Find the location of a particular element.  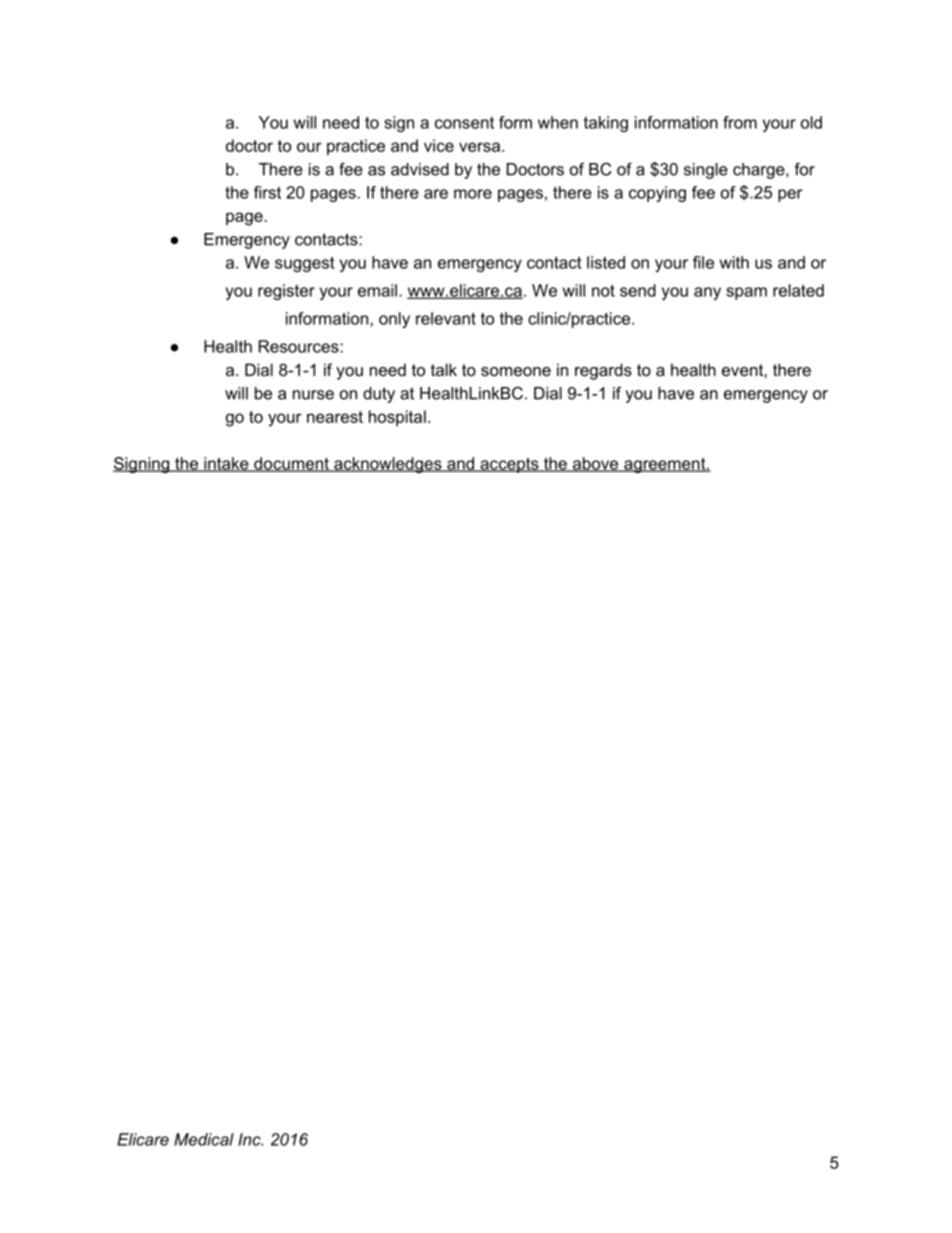

document is located at coordinates (291, 464).
